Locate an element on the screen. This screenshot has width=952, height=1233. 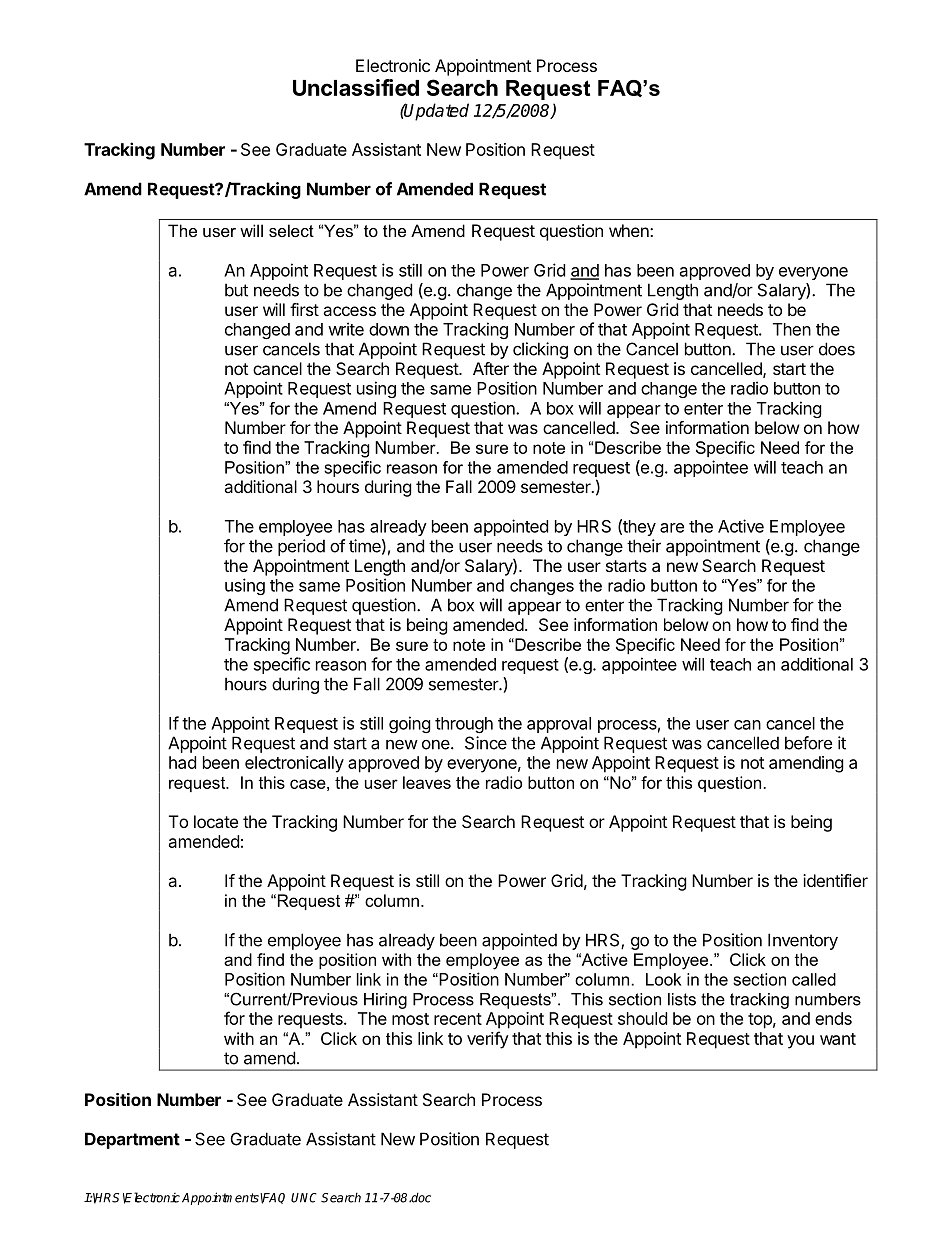
when is located at coordinates (630, 230).
